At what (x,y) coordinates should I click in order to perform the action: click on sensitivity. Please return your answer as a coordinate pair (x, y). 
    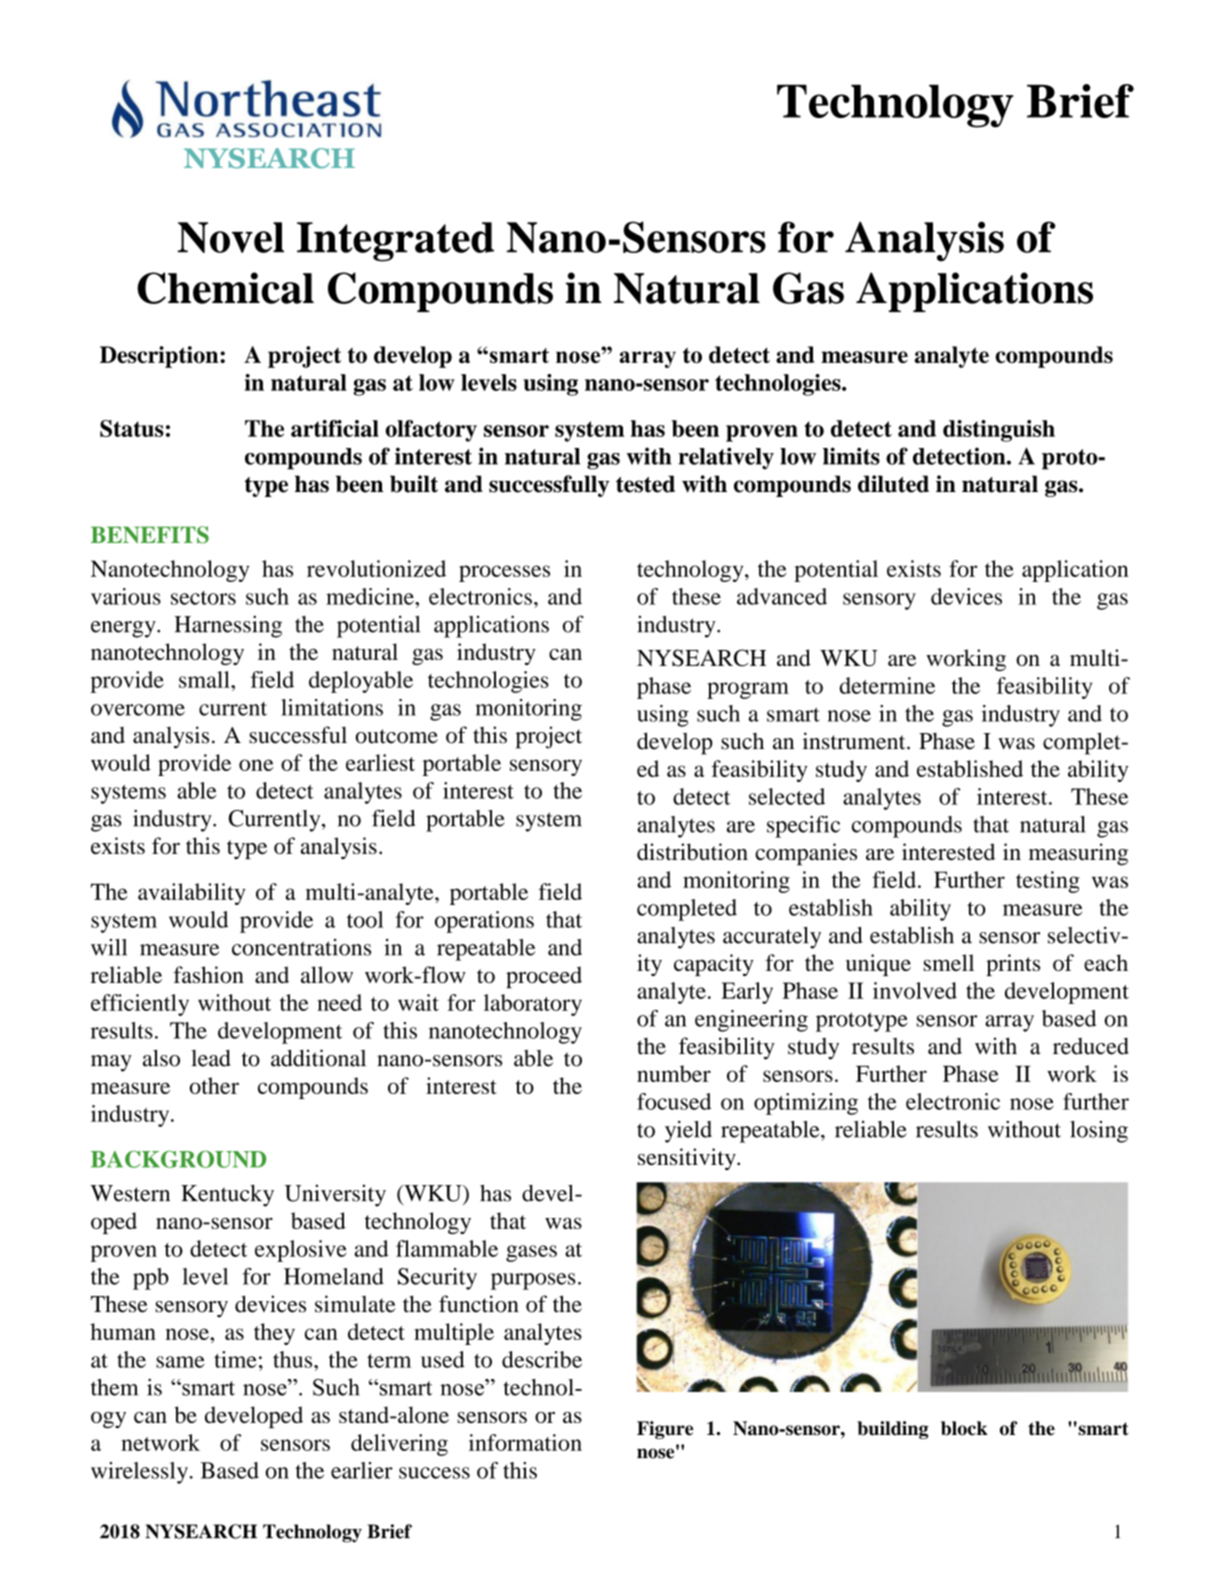
    Looking at the image, I should click on (688, 1159).
